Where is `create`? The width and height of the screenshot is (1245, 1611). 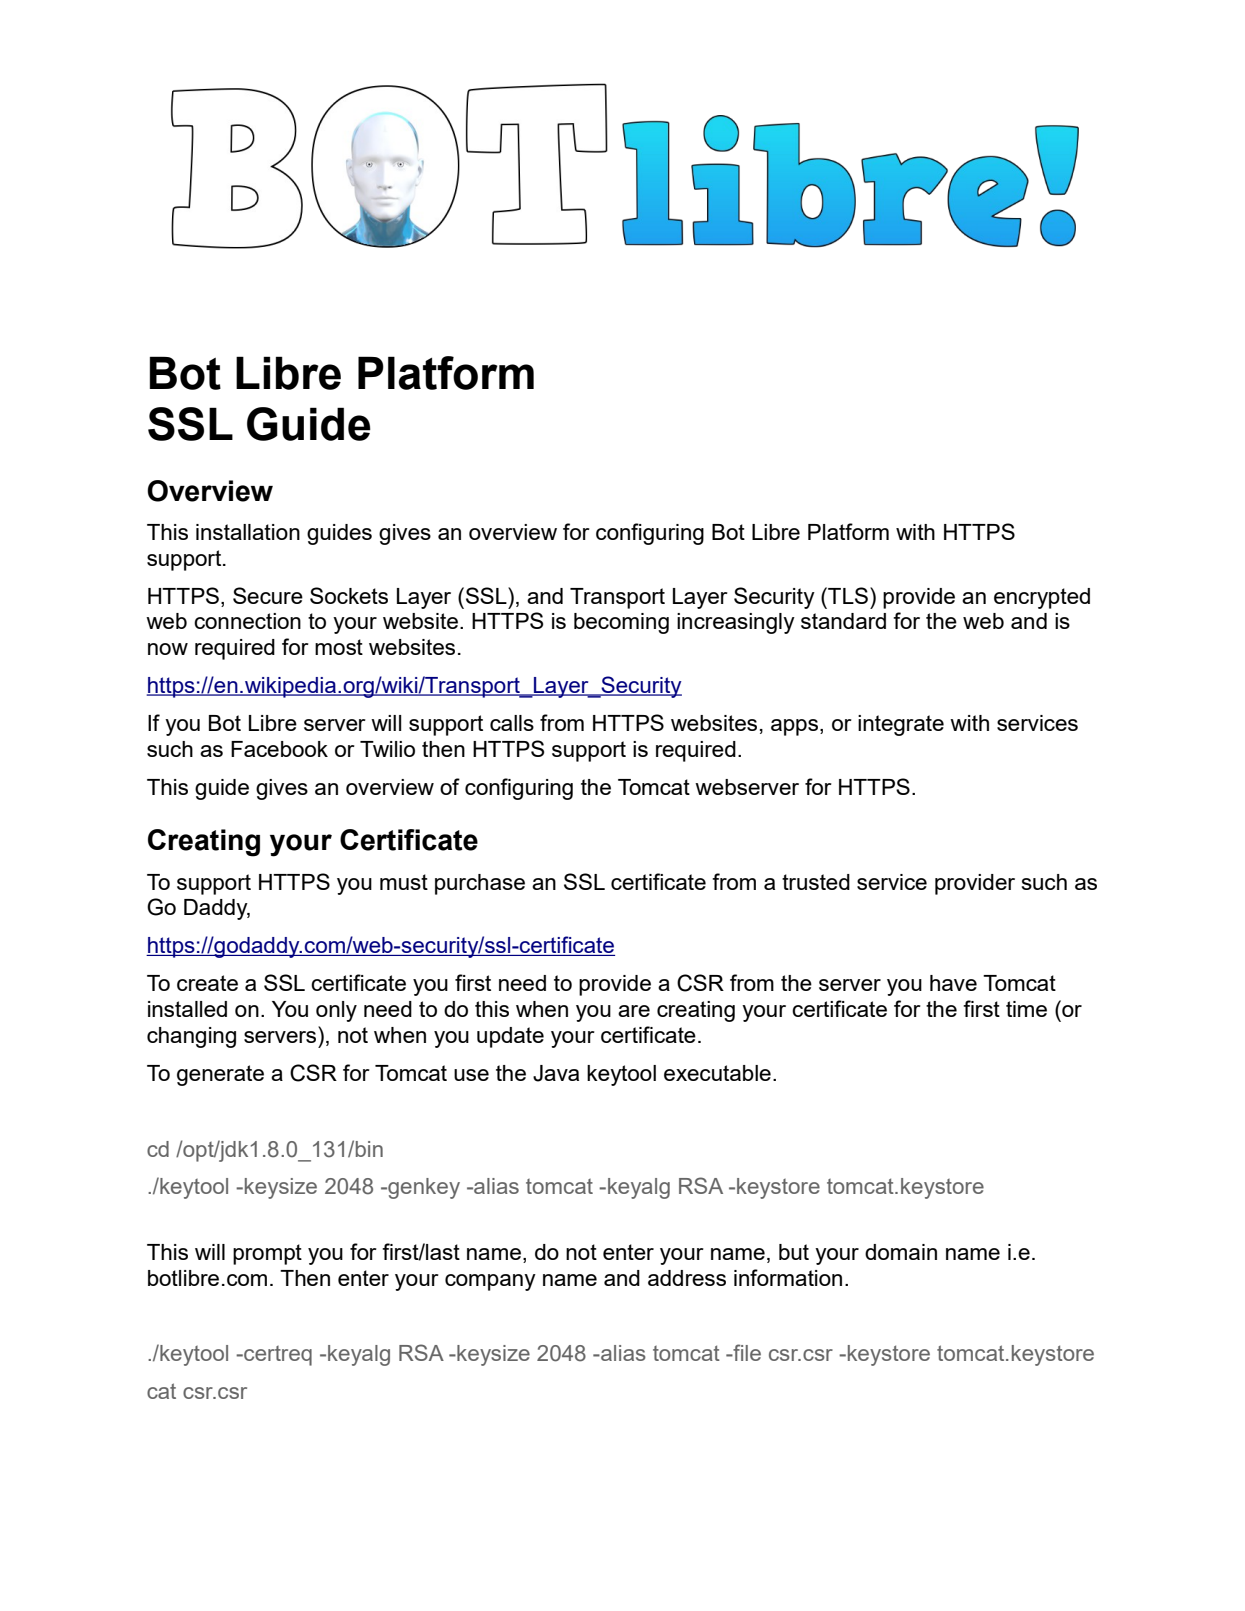 create is located at coordinates (207, 983).
